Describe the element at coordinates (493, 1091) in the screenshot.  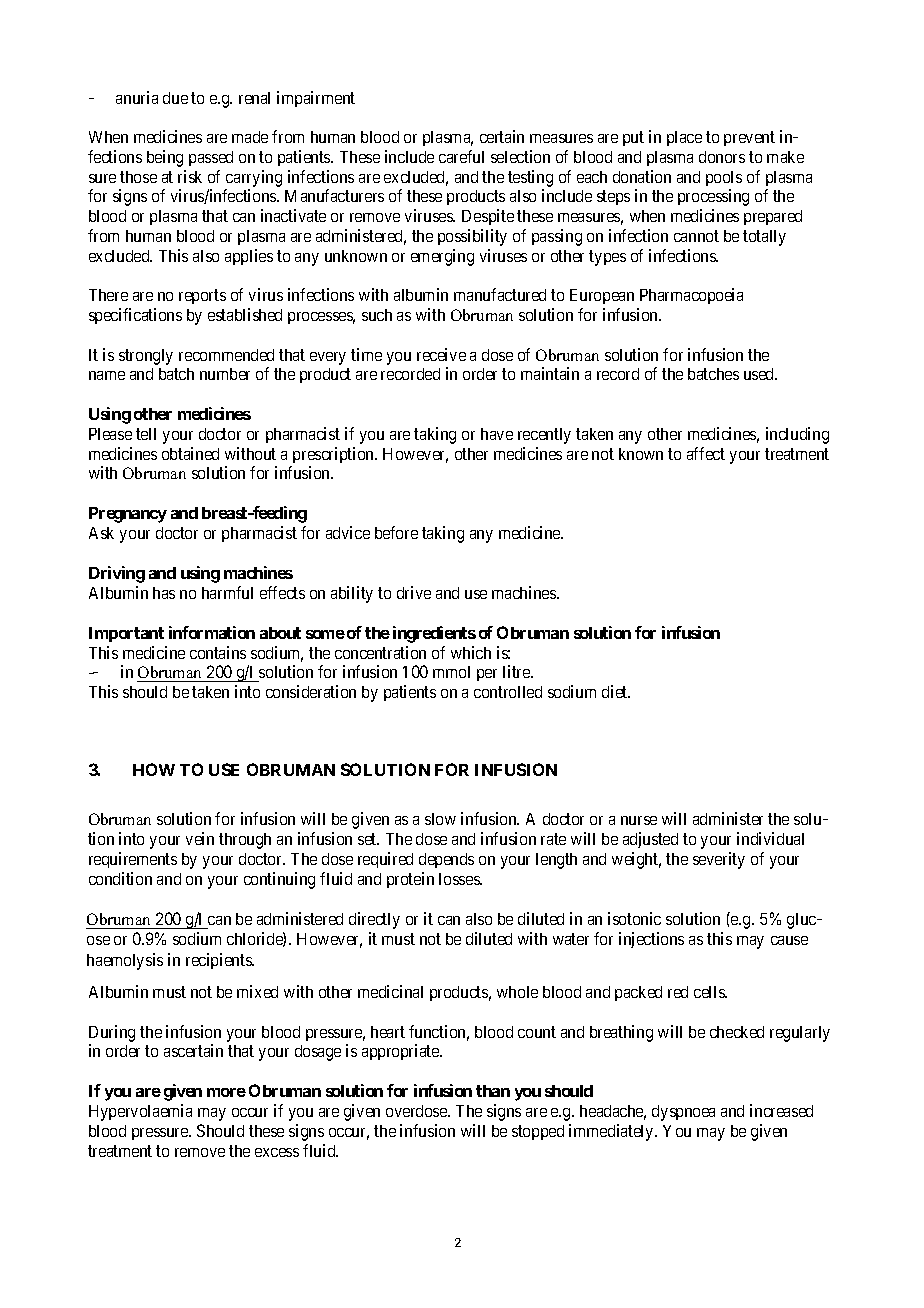
I see `than` at that location.
